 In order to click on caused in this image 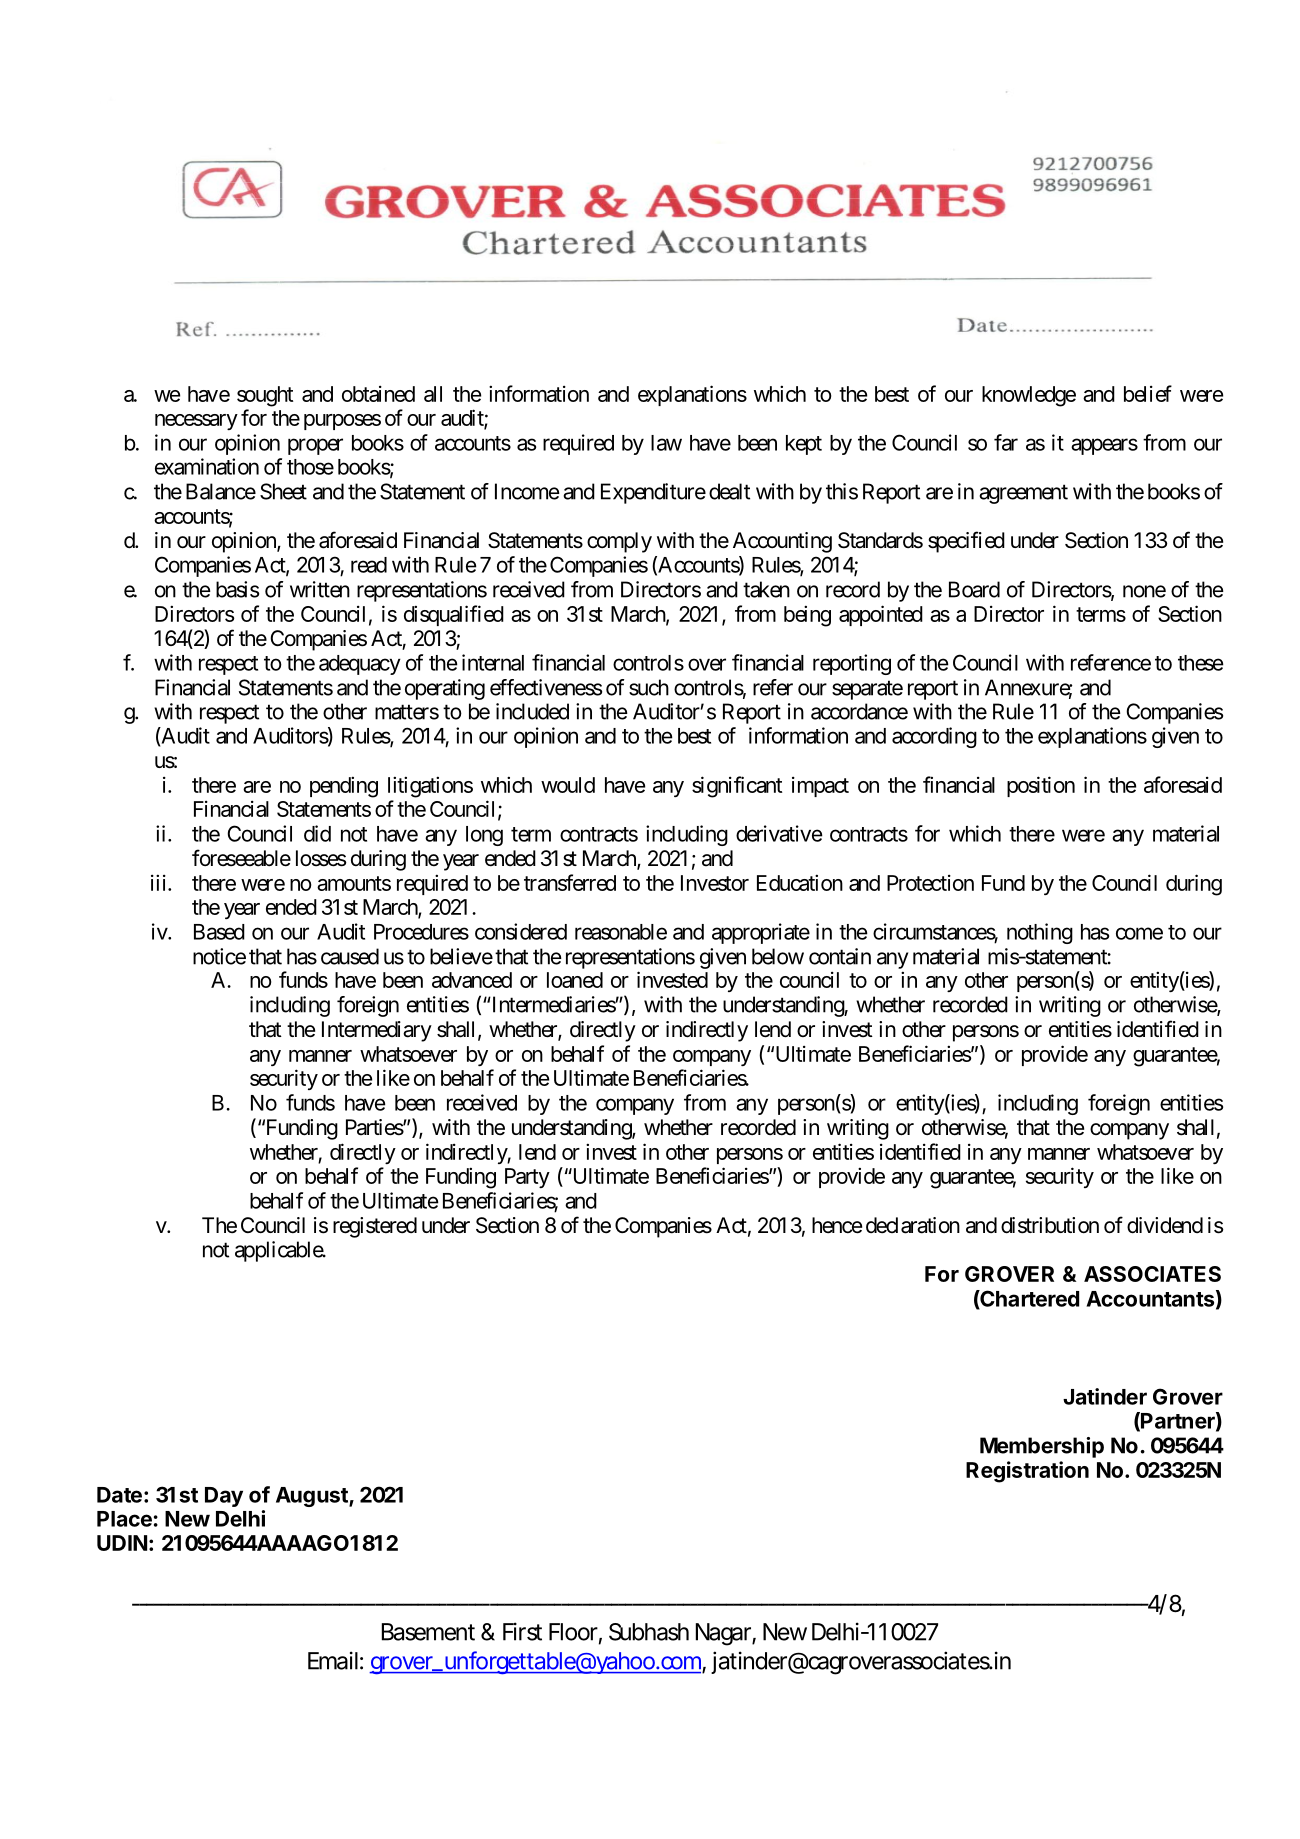, I will do `click(350, 956)`.
